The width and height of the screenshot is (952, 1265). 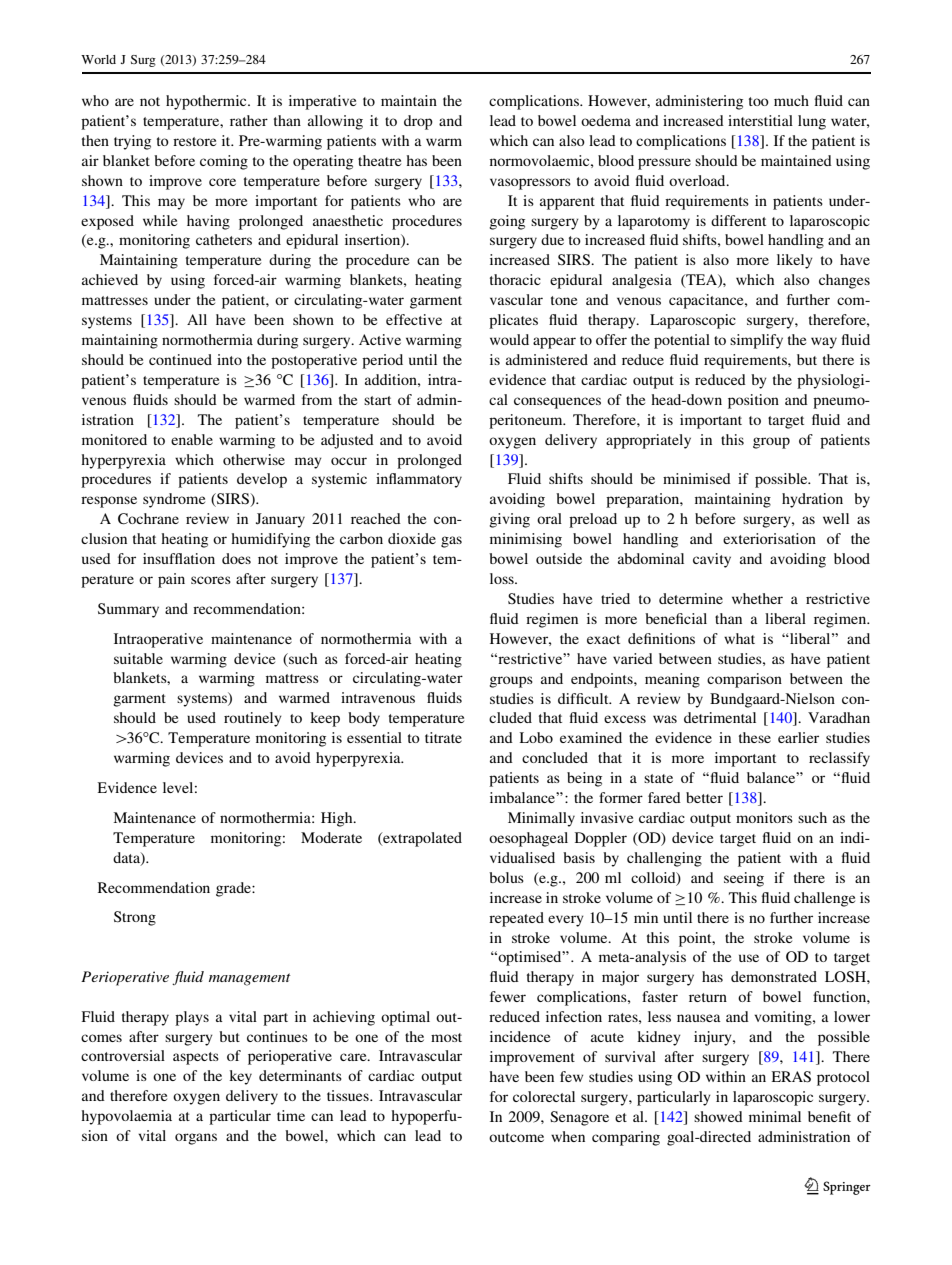 I want to click on would, so click(x=509, y=339).
